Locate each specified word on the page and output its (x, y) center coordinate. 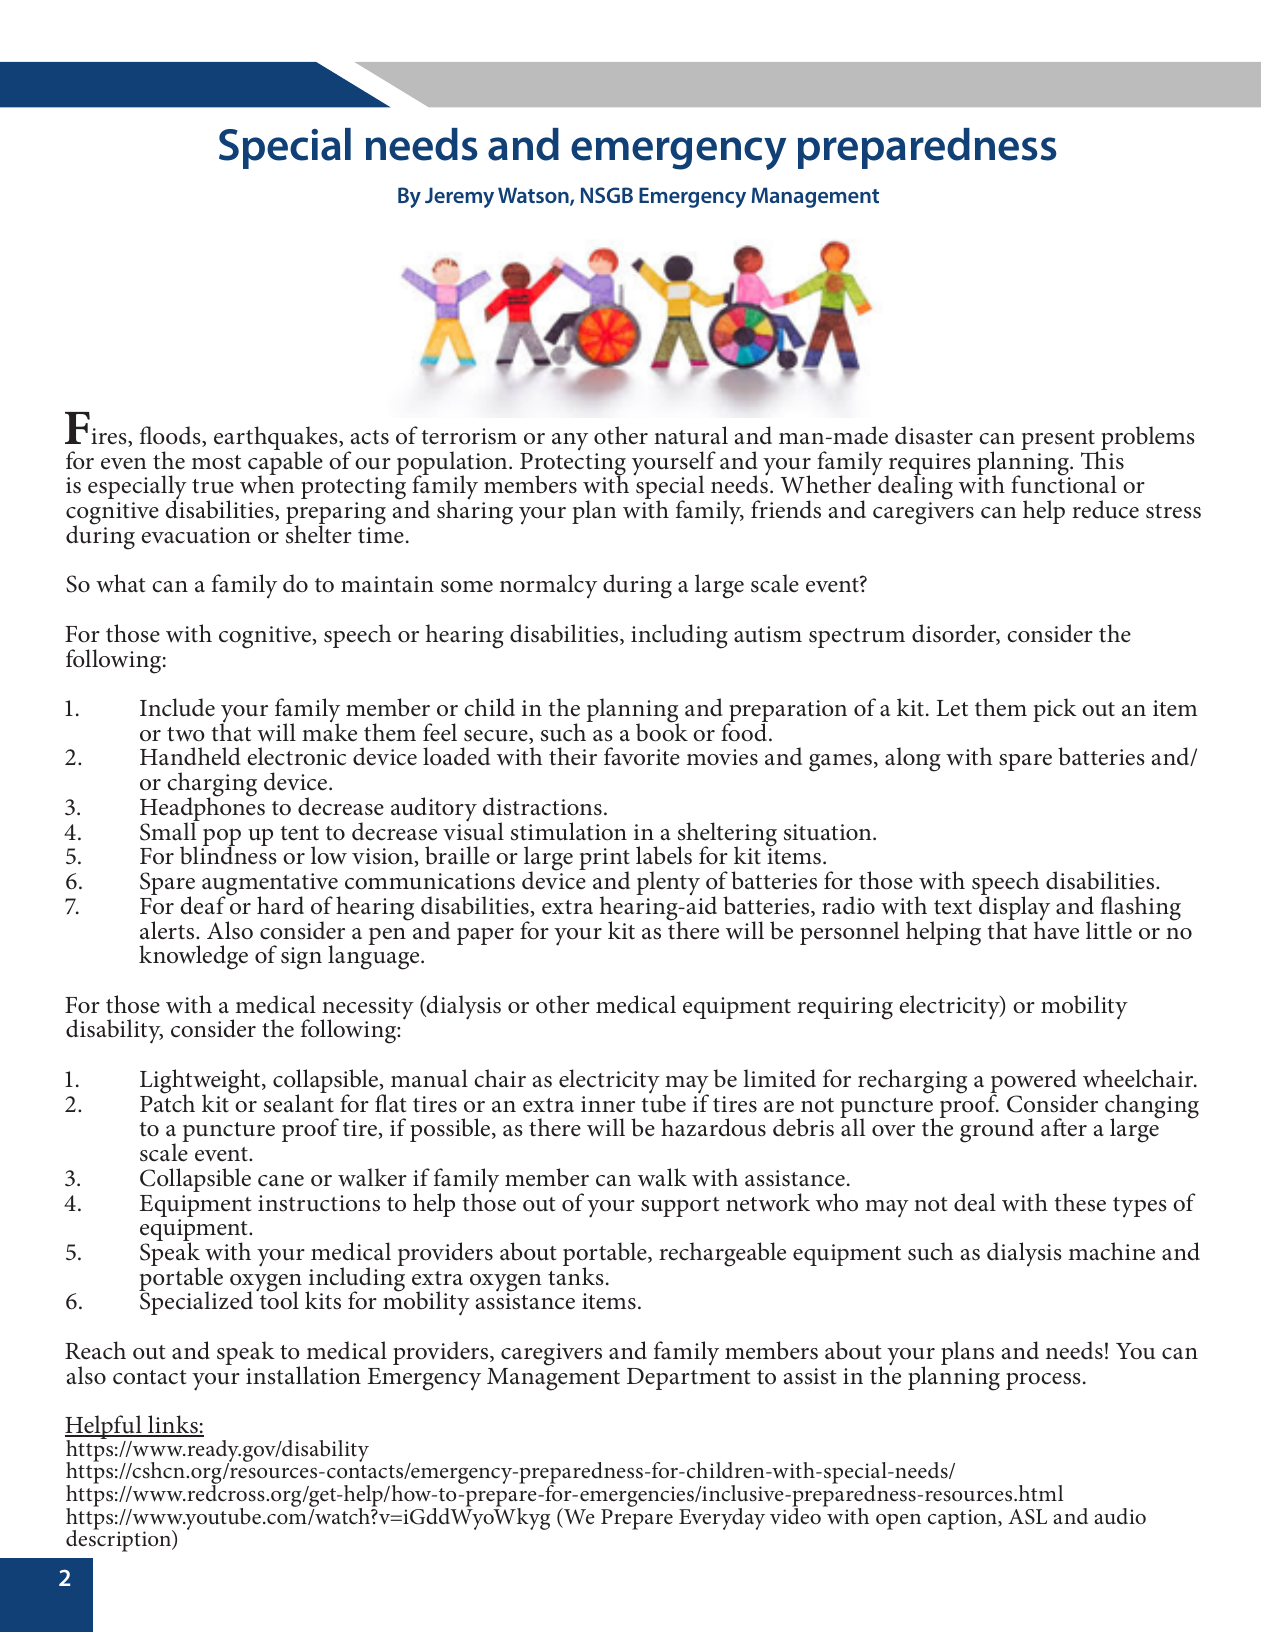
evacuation (196, 535)
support (680, 1207)
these (1080, 1202)
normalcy (548, 586)
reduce (1105, 509)
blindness (228, 855)
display (1014, 908)
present (1059, 441)
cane (281, 1181)
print (604, 860)
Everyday (722, 1519)
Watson (534, 196)
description (120, 1540)
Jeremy (459, 197)
